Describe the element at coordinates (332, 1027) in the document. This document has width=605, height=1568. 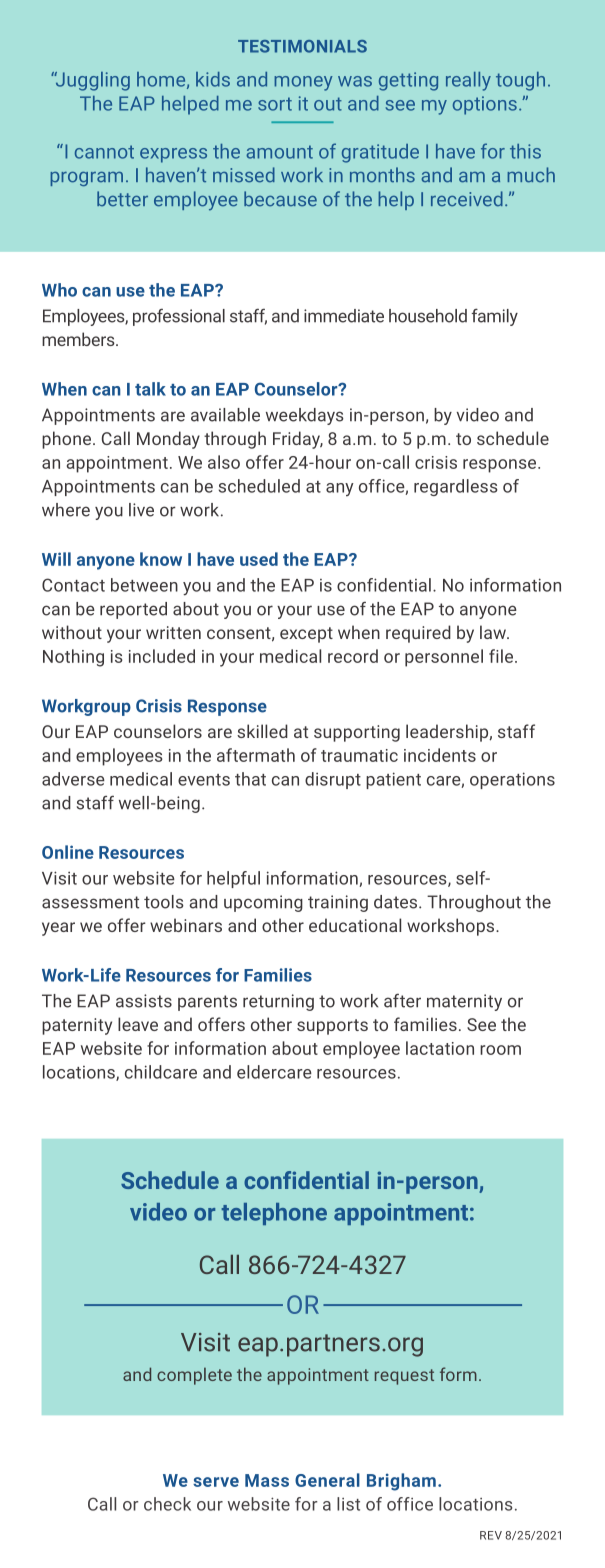
I see `supports` at that location.
